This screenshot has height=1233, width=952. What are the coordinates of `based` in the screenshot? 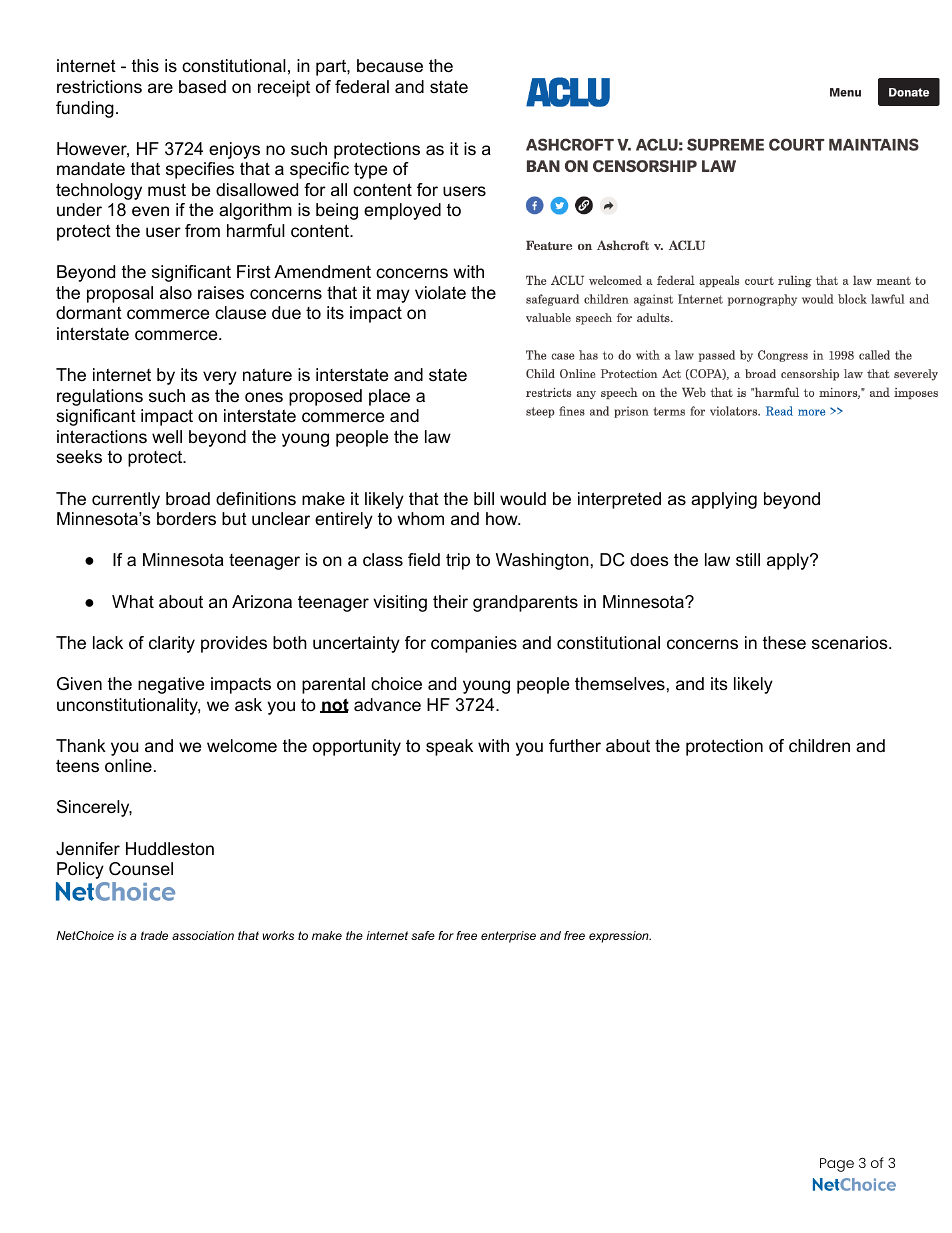 It's located at (202, 87).
